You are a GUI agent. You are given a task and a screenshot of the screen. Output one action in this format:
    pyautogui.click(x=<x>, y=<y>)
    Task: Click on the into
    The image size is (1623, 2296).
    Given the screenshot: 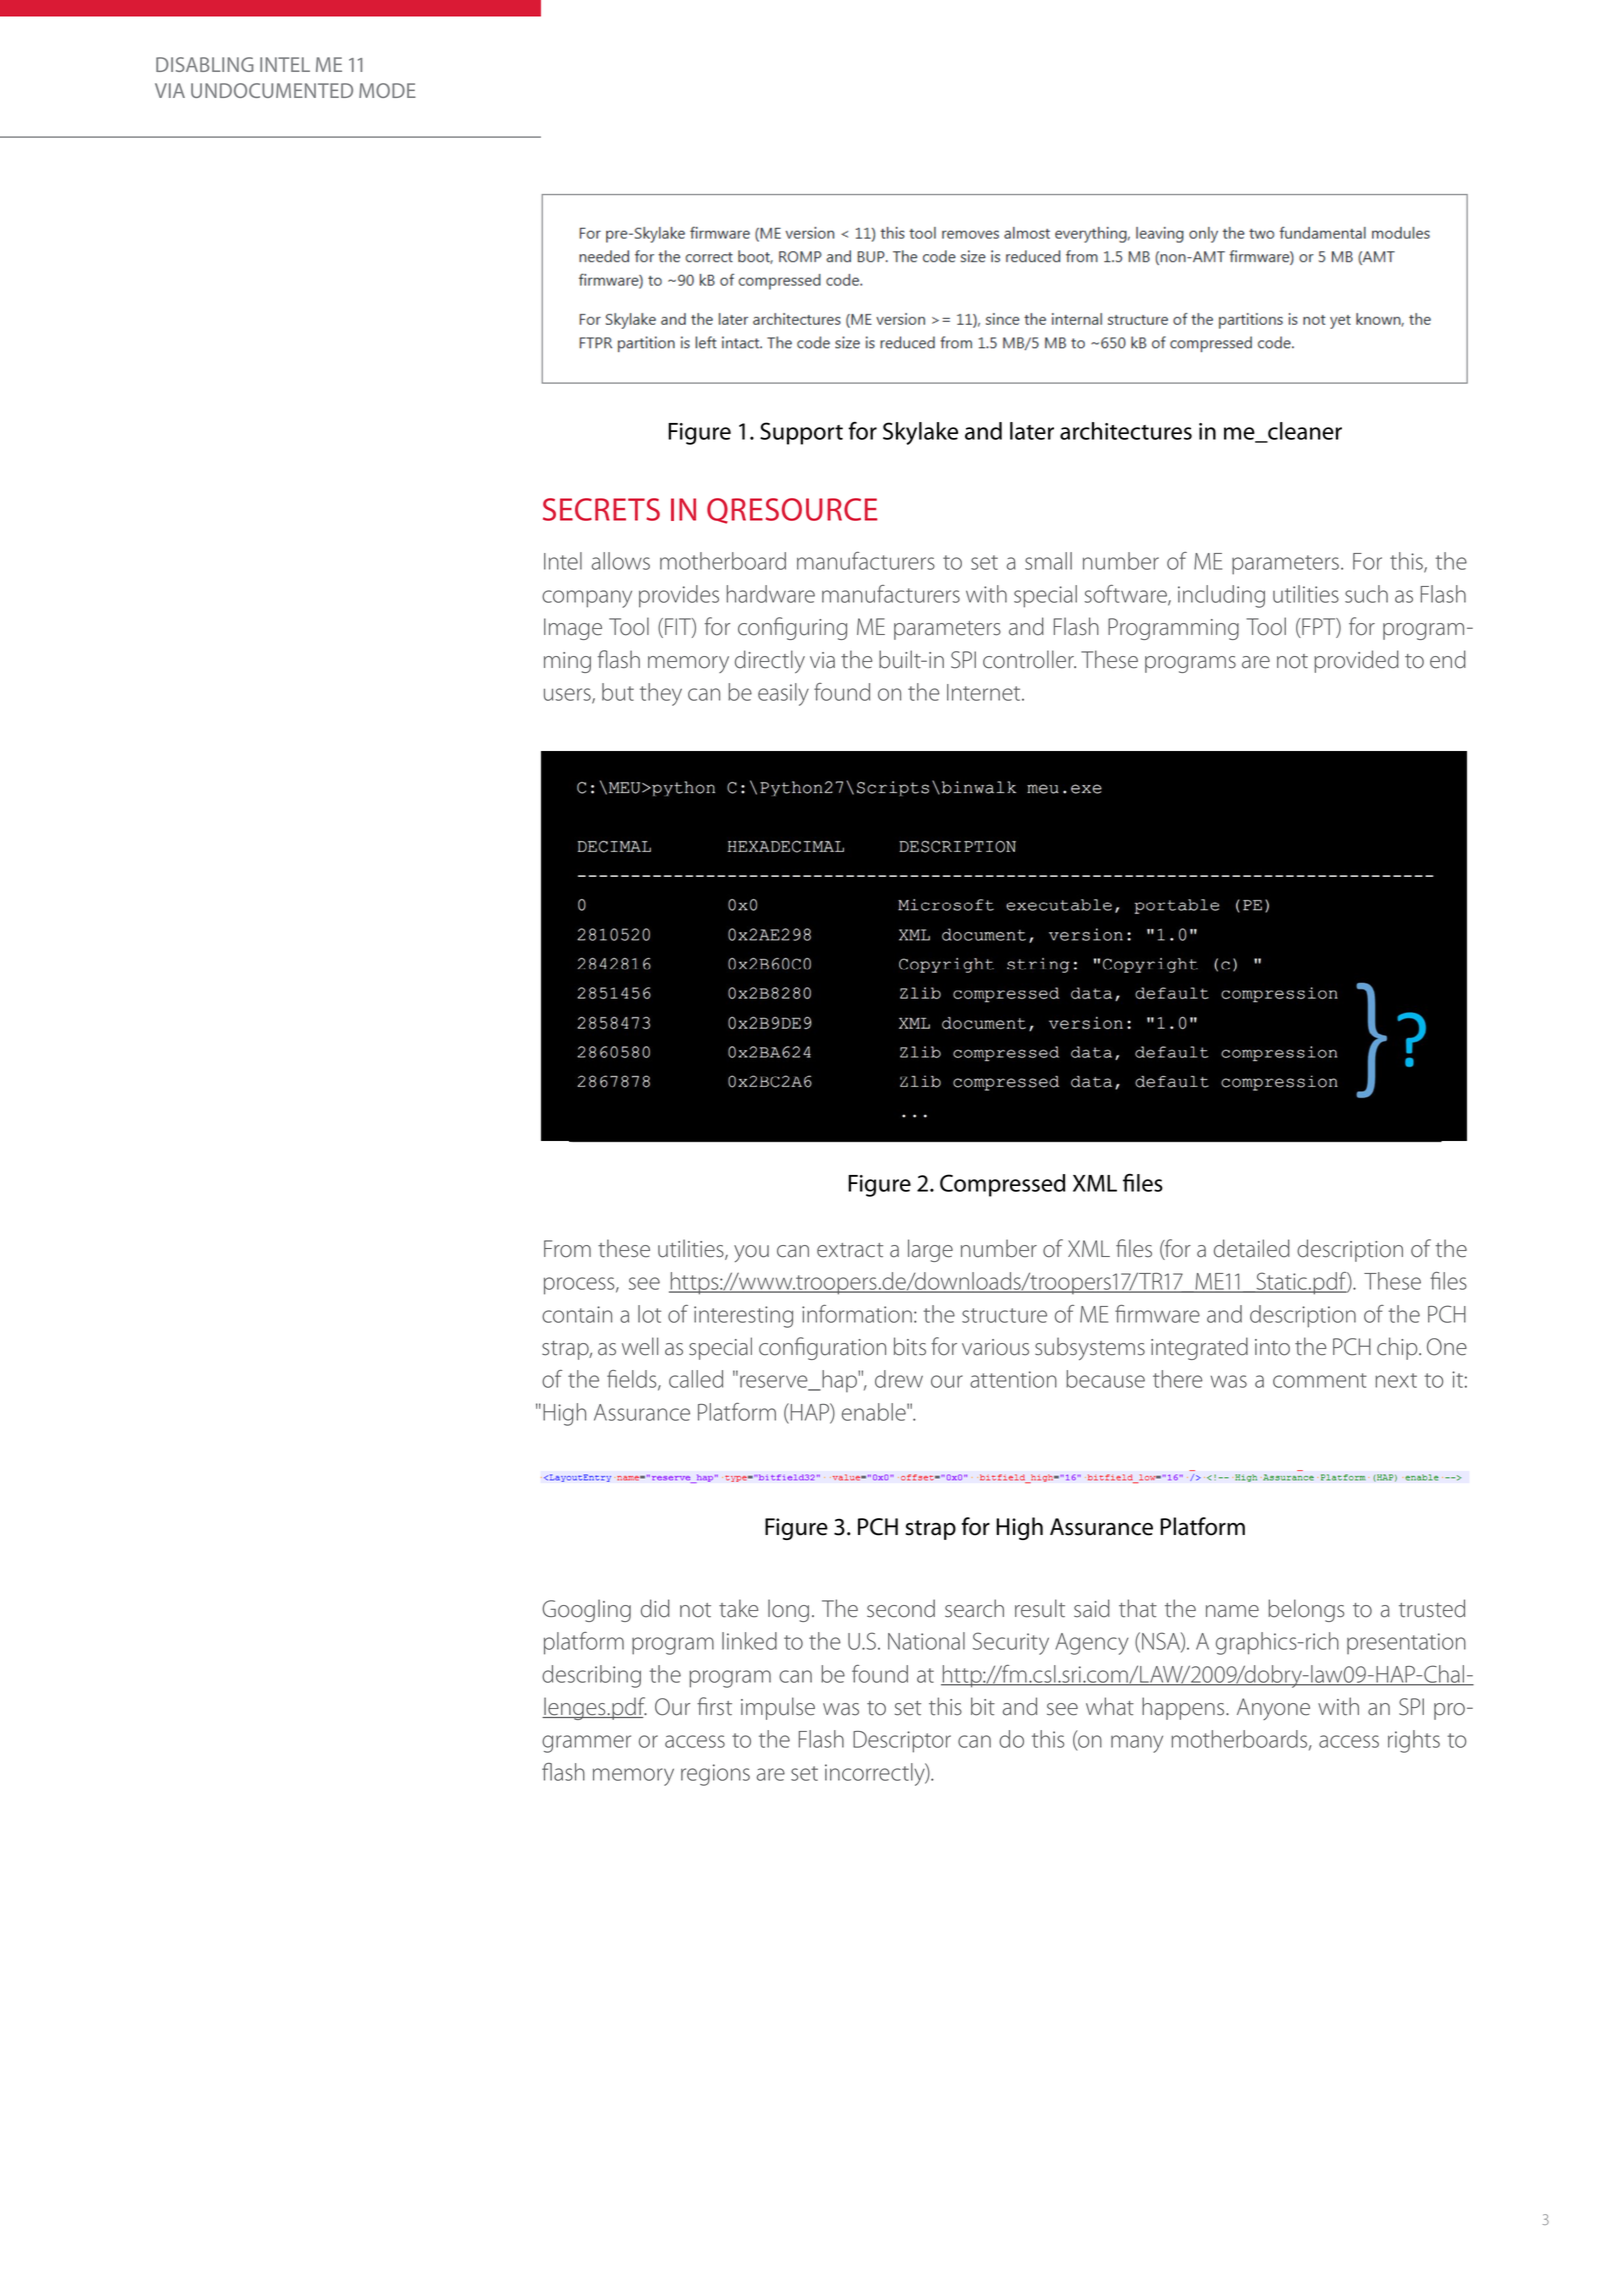 What is the action you would take?
    pyautogui.click(x=1272, y=1347)
